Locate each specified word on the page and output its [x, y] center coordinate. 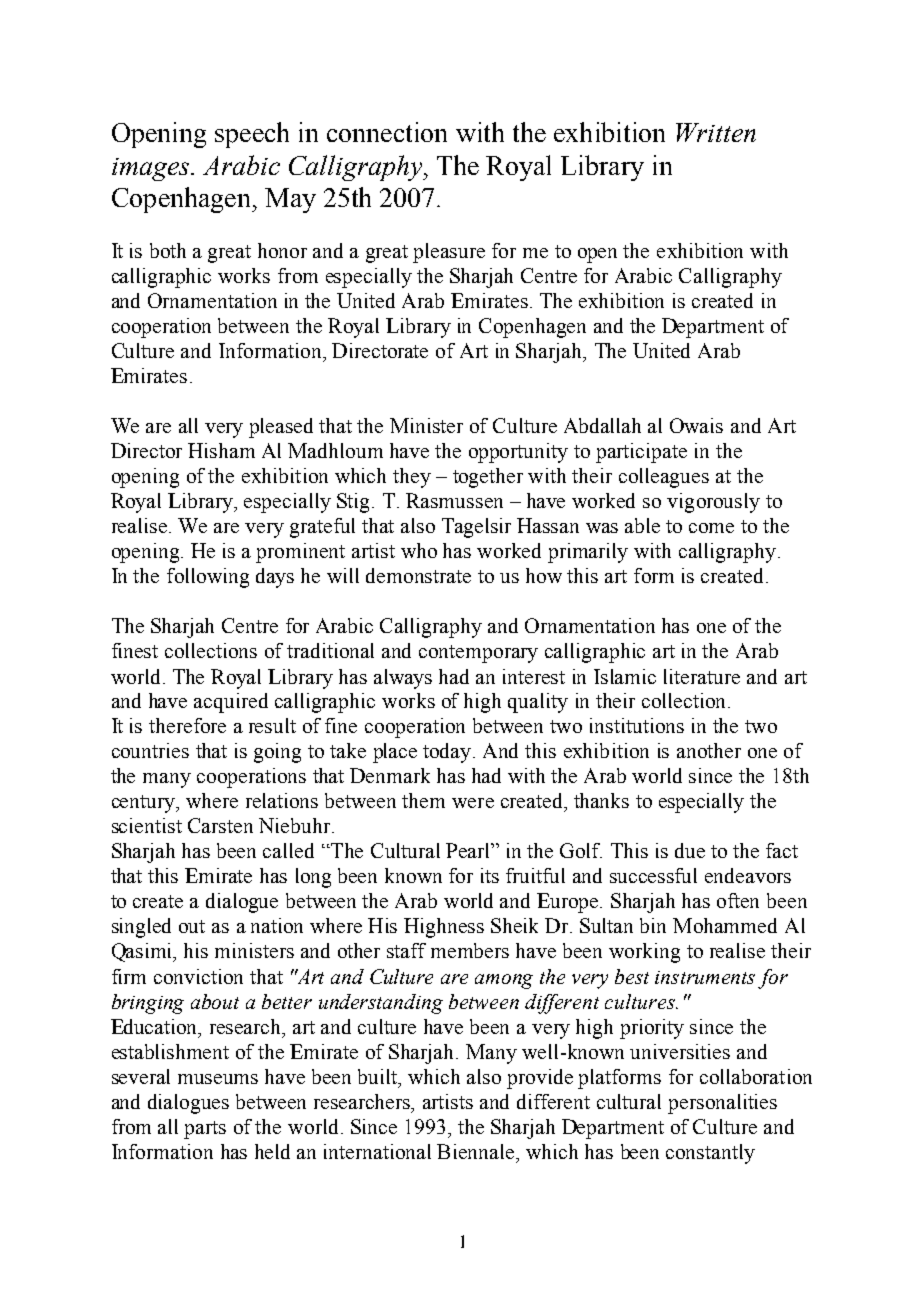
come [711, 528]
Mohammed [725, 925]
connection [387, 132]
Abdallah [602, 425]
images [152, 169]
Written [716, 132]
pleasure [449, 253]
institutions [637, 725]
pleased [281, 428]
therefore [187, 725]
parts [205, 1130]
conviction [198, 976]
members [470, 950]
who [419, 550]
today [448, 753]
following [208, 578]
